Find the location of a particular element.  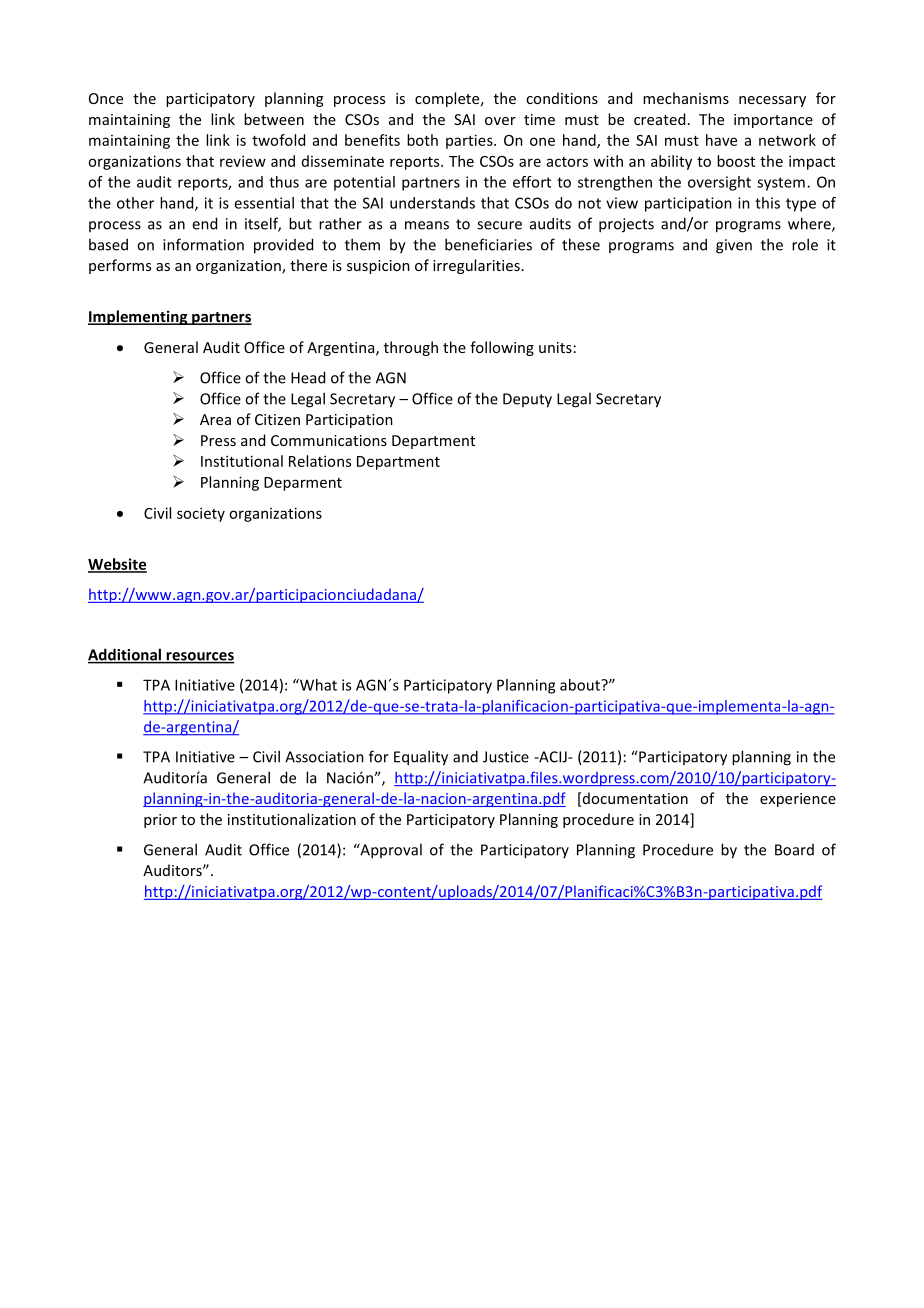

following is located at coordinates (502, 348).
